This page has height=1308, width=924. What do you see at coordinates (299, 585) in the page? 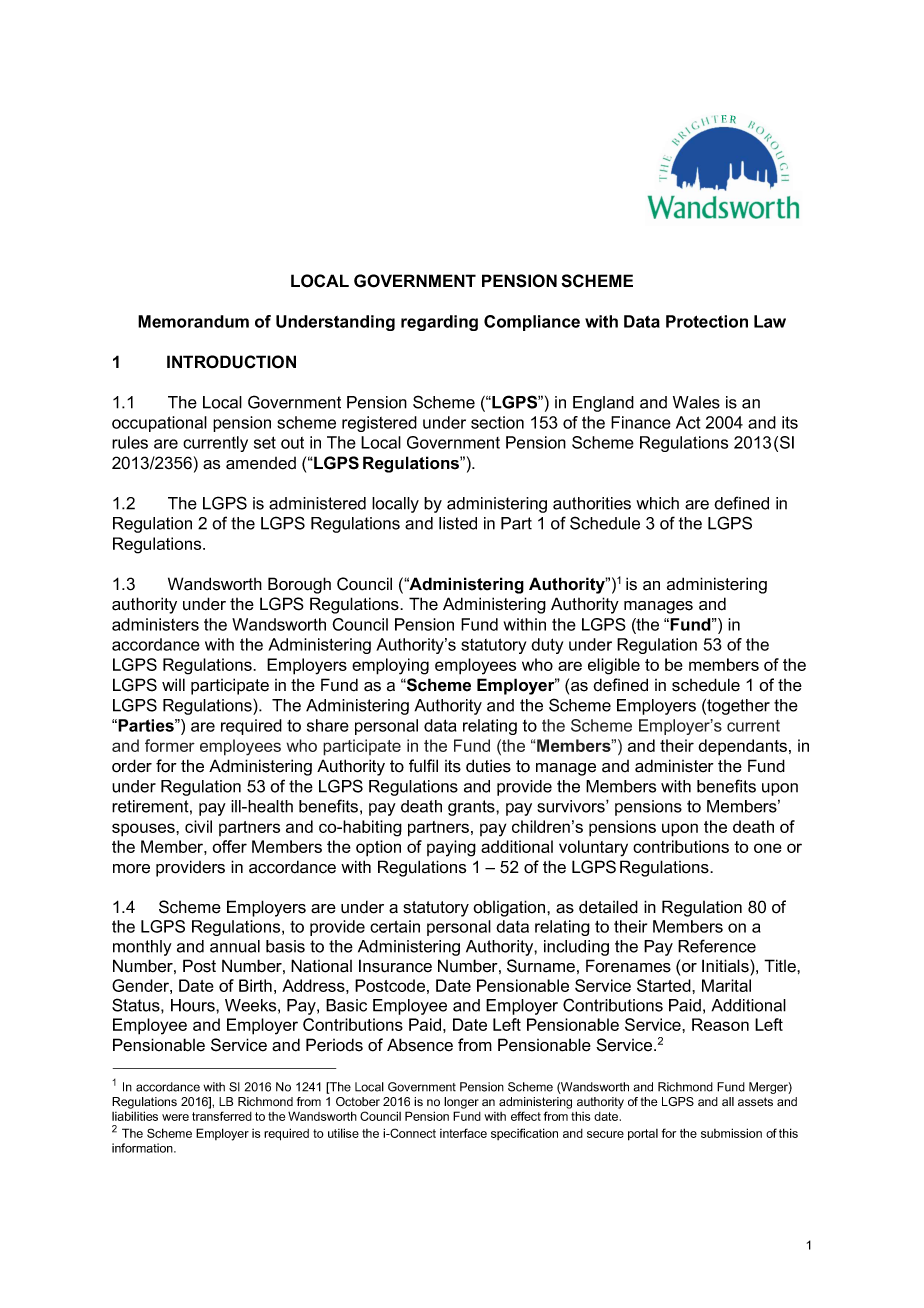
I see `Borough` at bounding box center [299, 585].
